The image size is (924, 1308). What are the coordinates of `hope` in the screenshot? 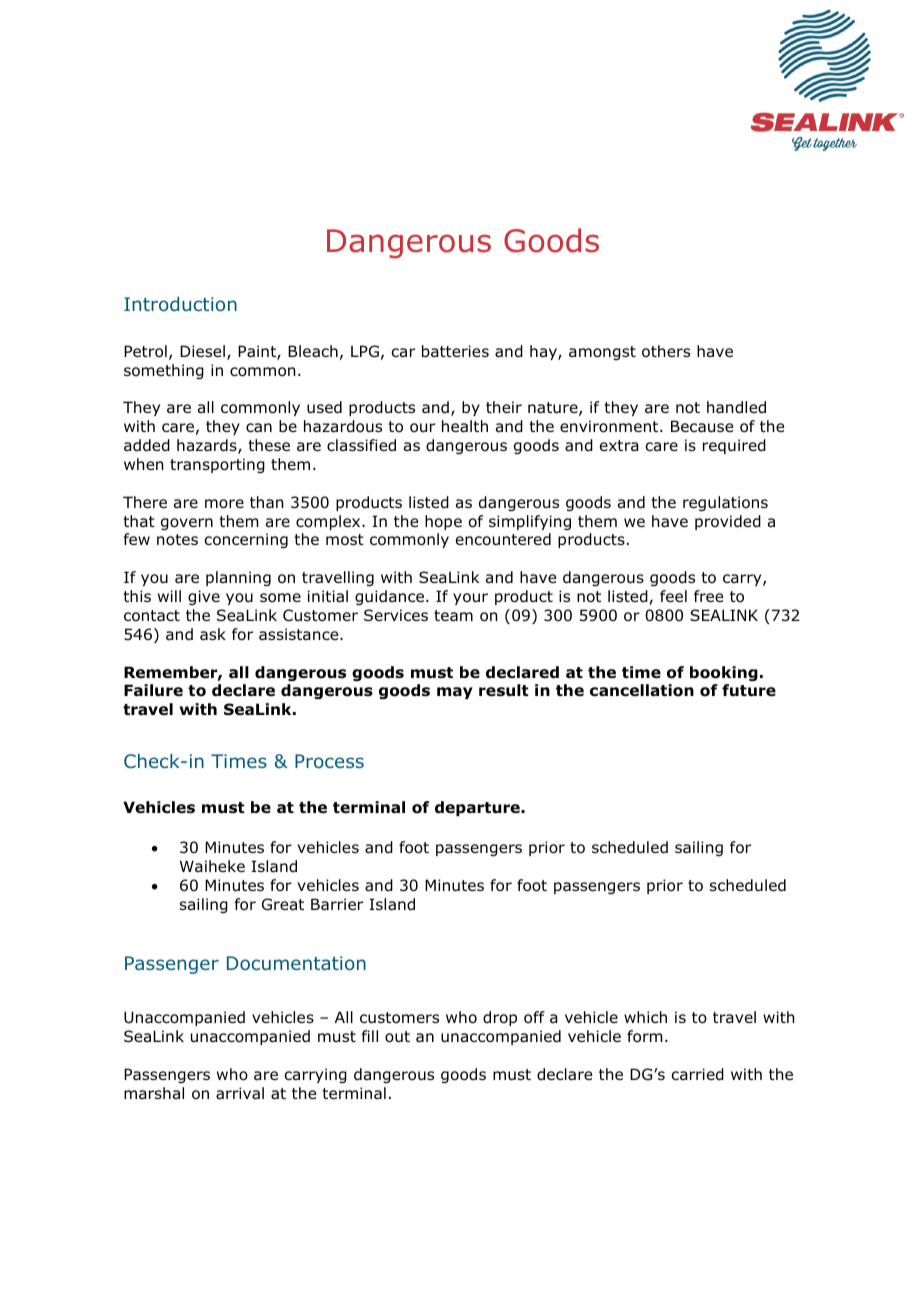 It's located at (443, 522).
